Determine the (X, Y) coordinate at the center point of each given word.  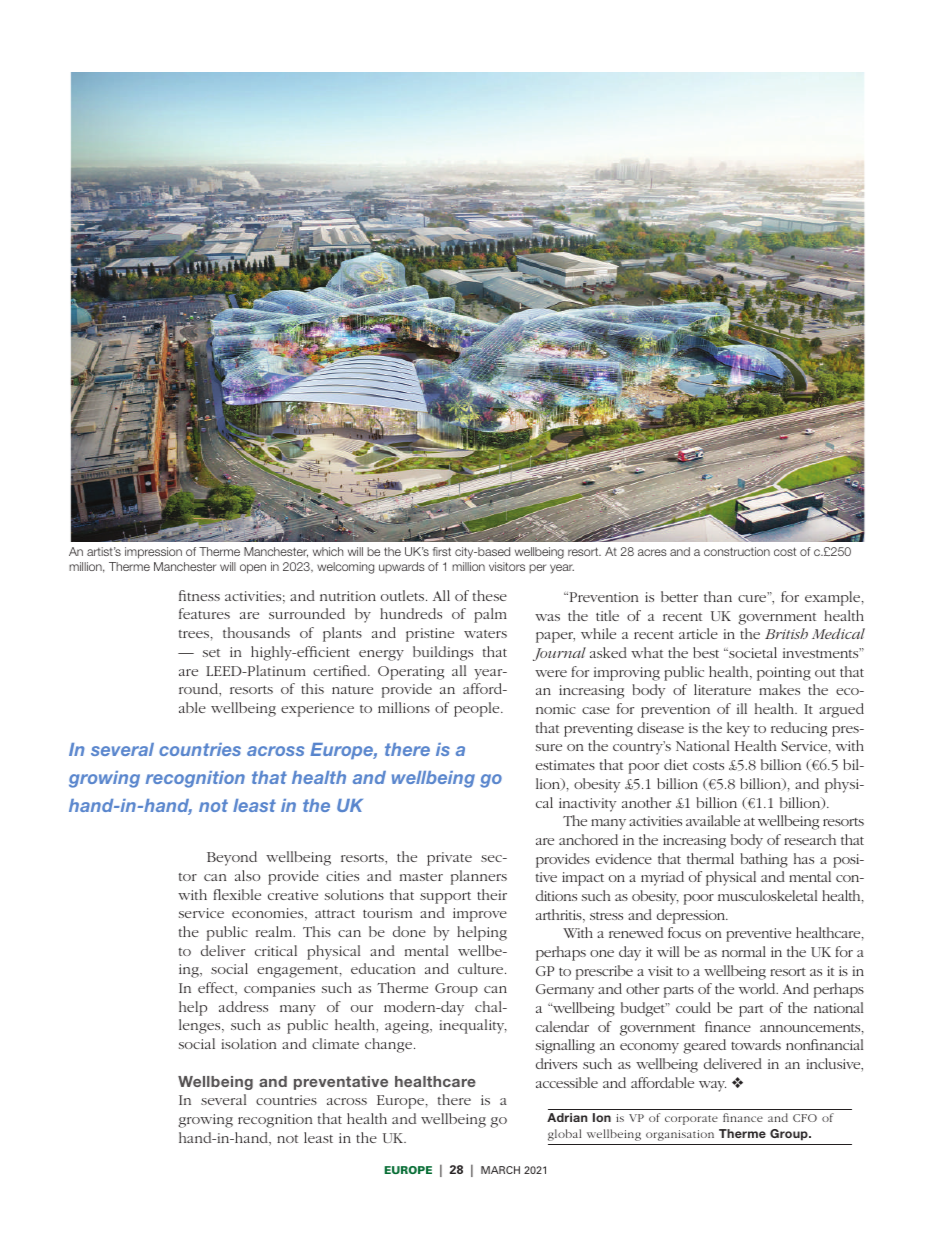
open (253, 569)
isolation (249, 1043)
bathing (764, 860)
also (247, 875)
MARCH (500, 1170)
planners (479, 877)
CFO (805, 1118)
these (490, 595)
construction (737, 551)
